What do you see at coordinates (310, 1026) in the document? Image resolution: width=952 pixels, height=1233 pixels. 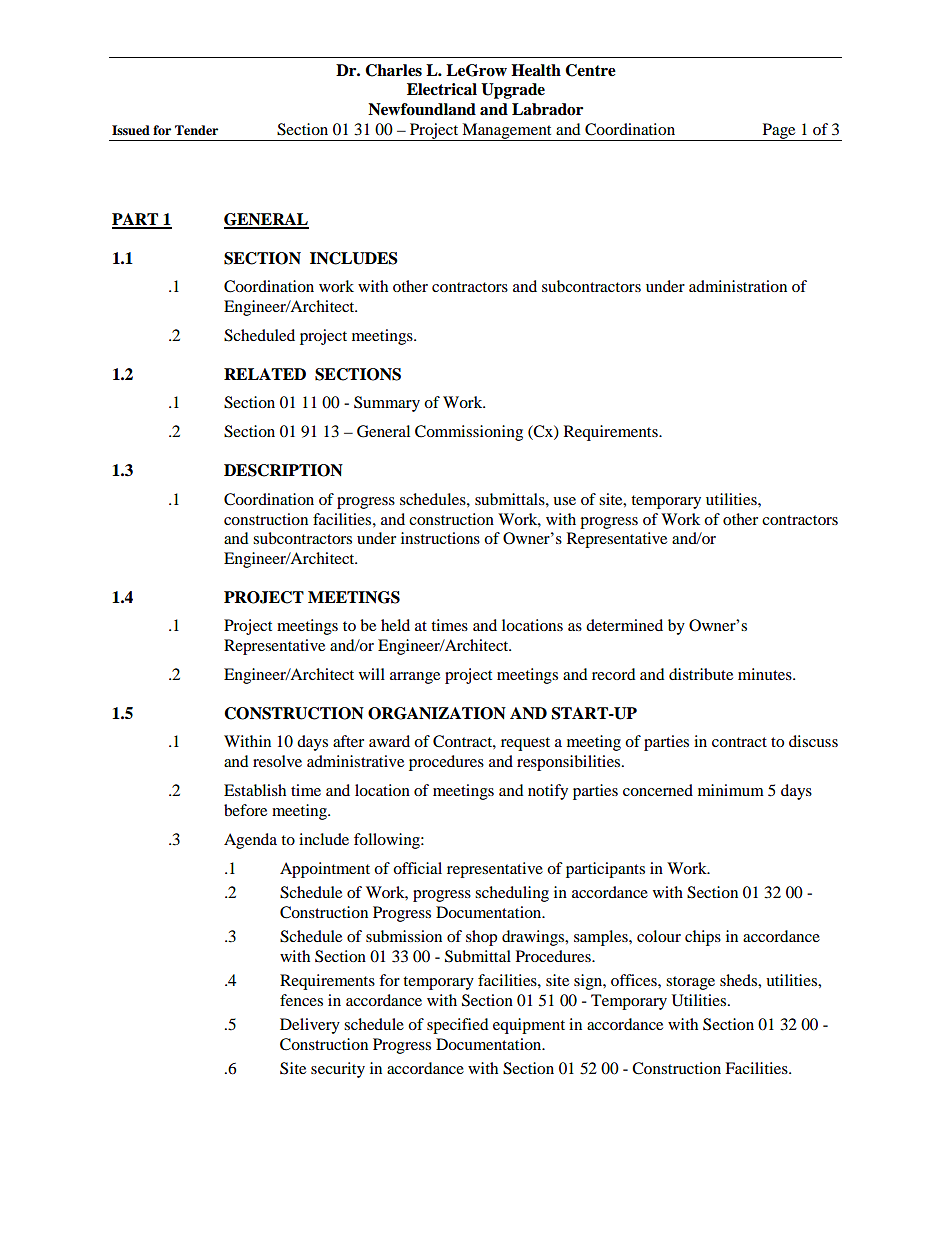 I see `Delivery` at bounding box center [310, 1026].
